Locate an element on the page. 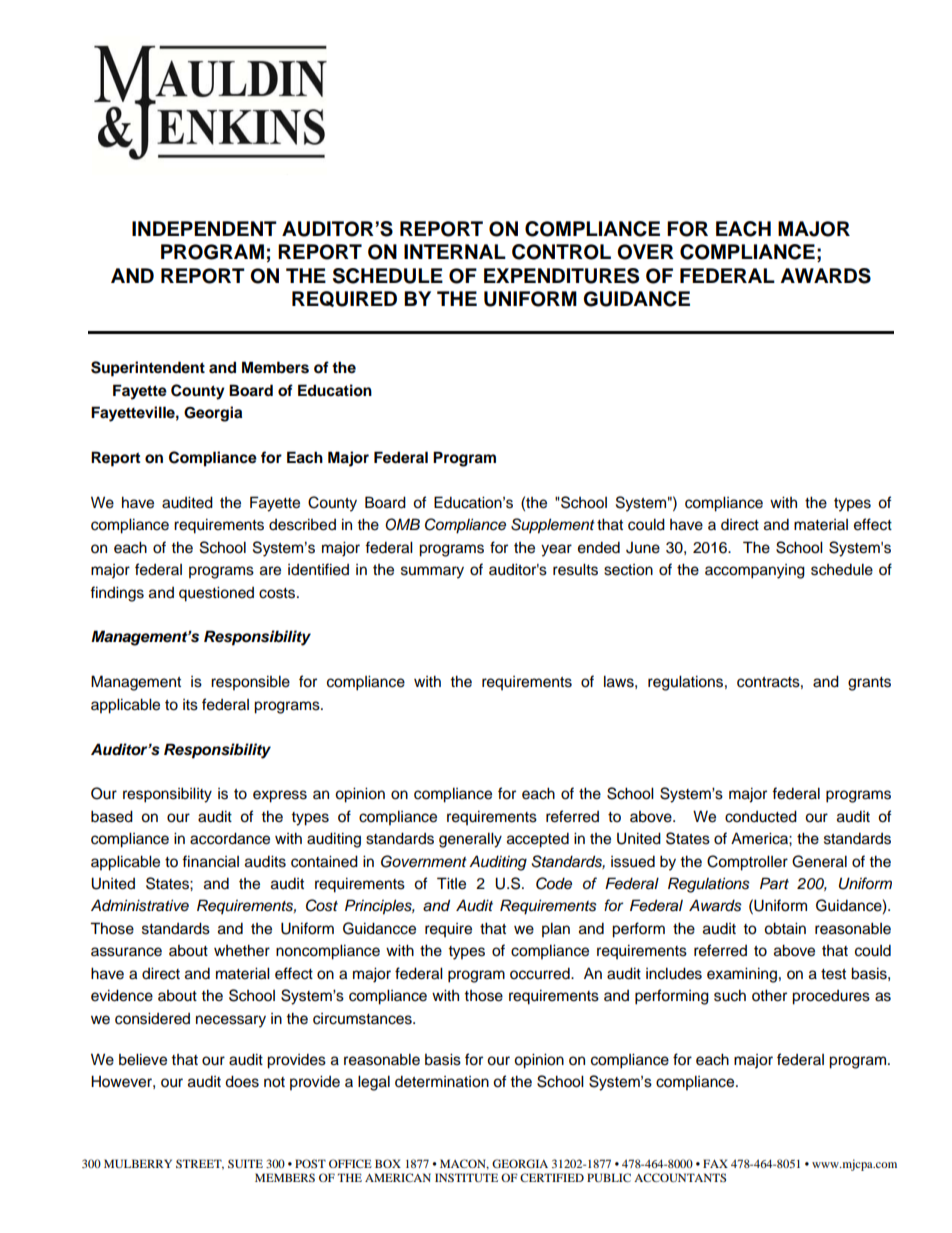  STREET is located at coordinates (200, 1164).
